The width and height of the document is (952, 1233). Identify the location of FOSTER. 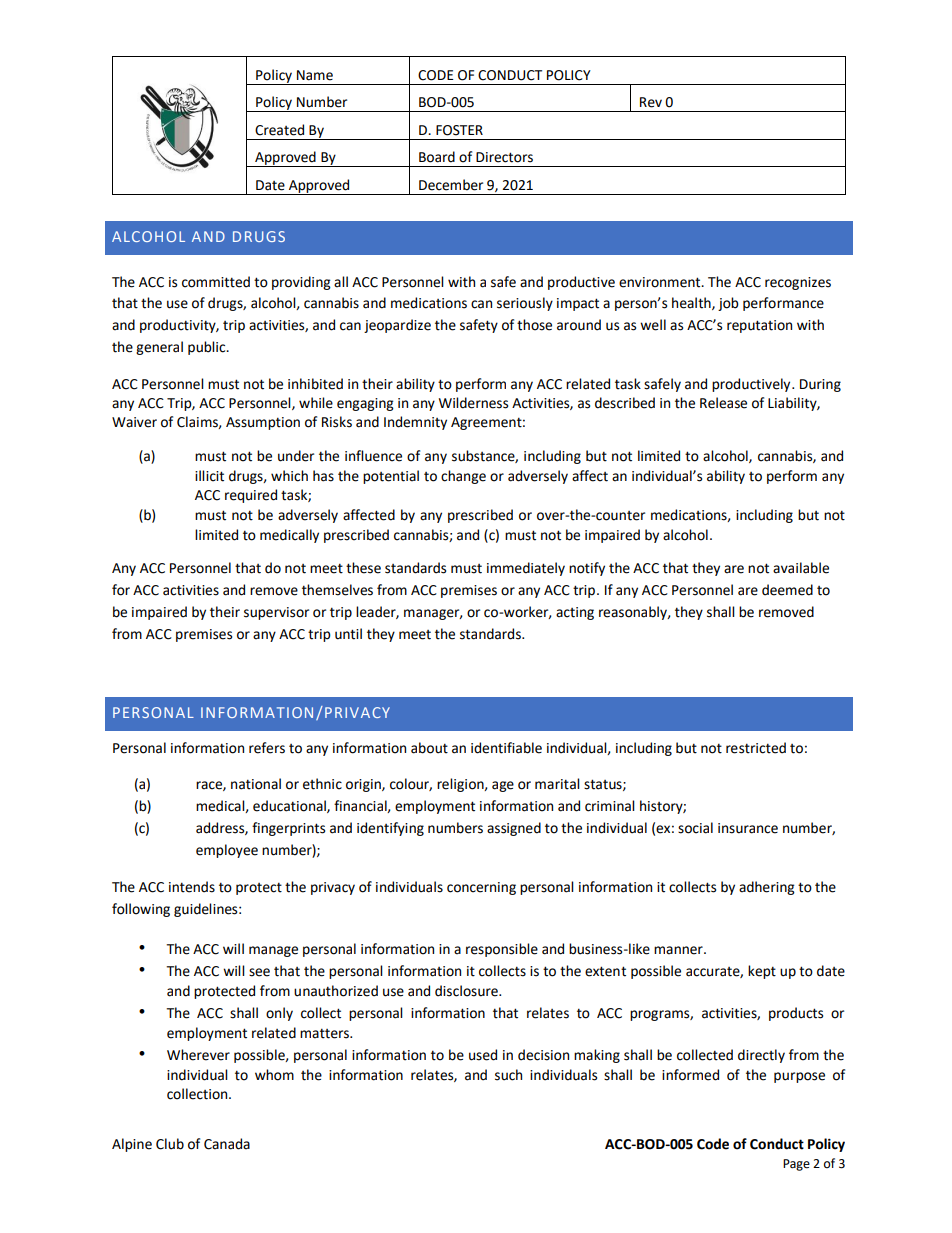
(459, 130).
